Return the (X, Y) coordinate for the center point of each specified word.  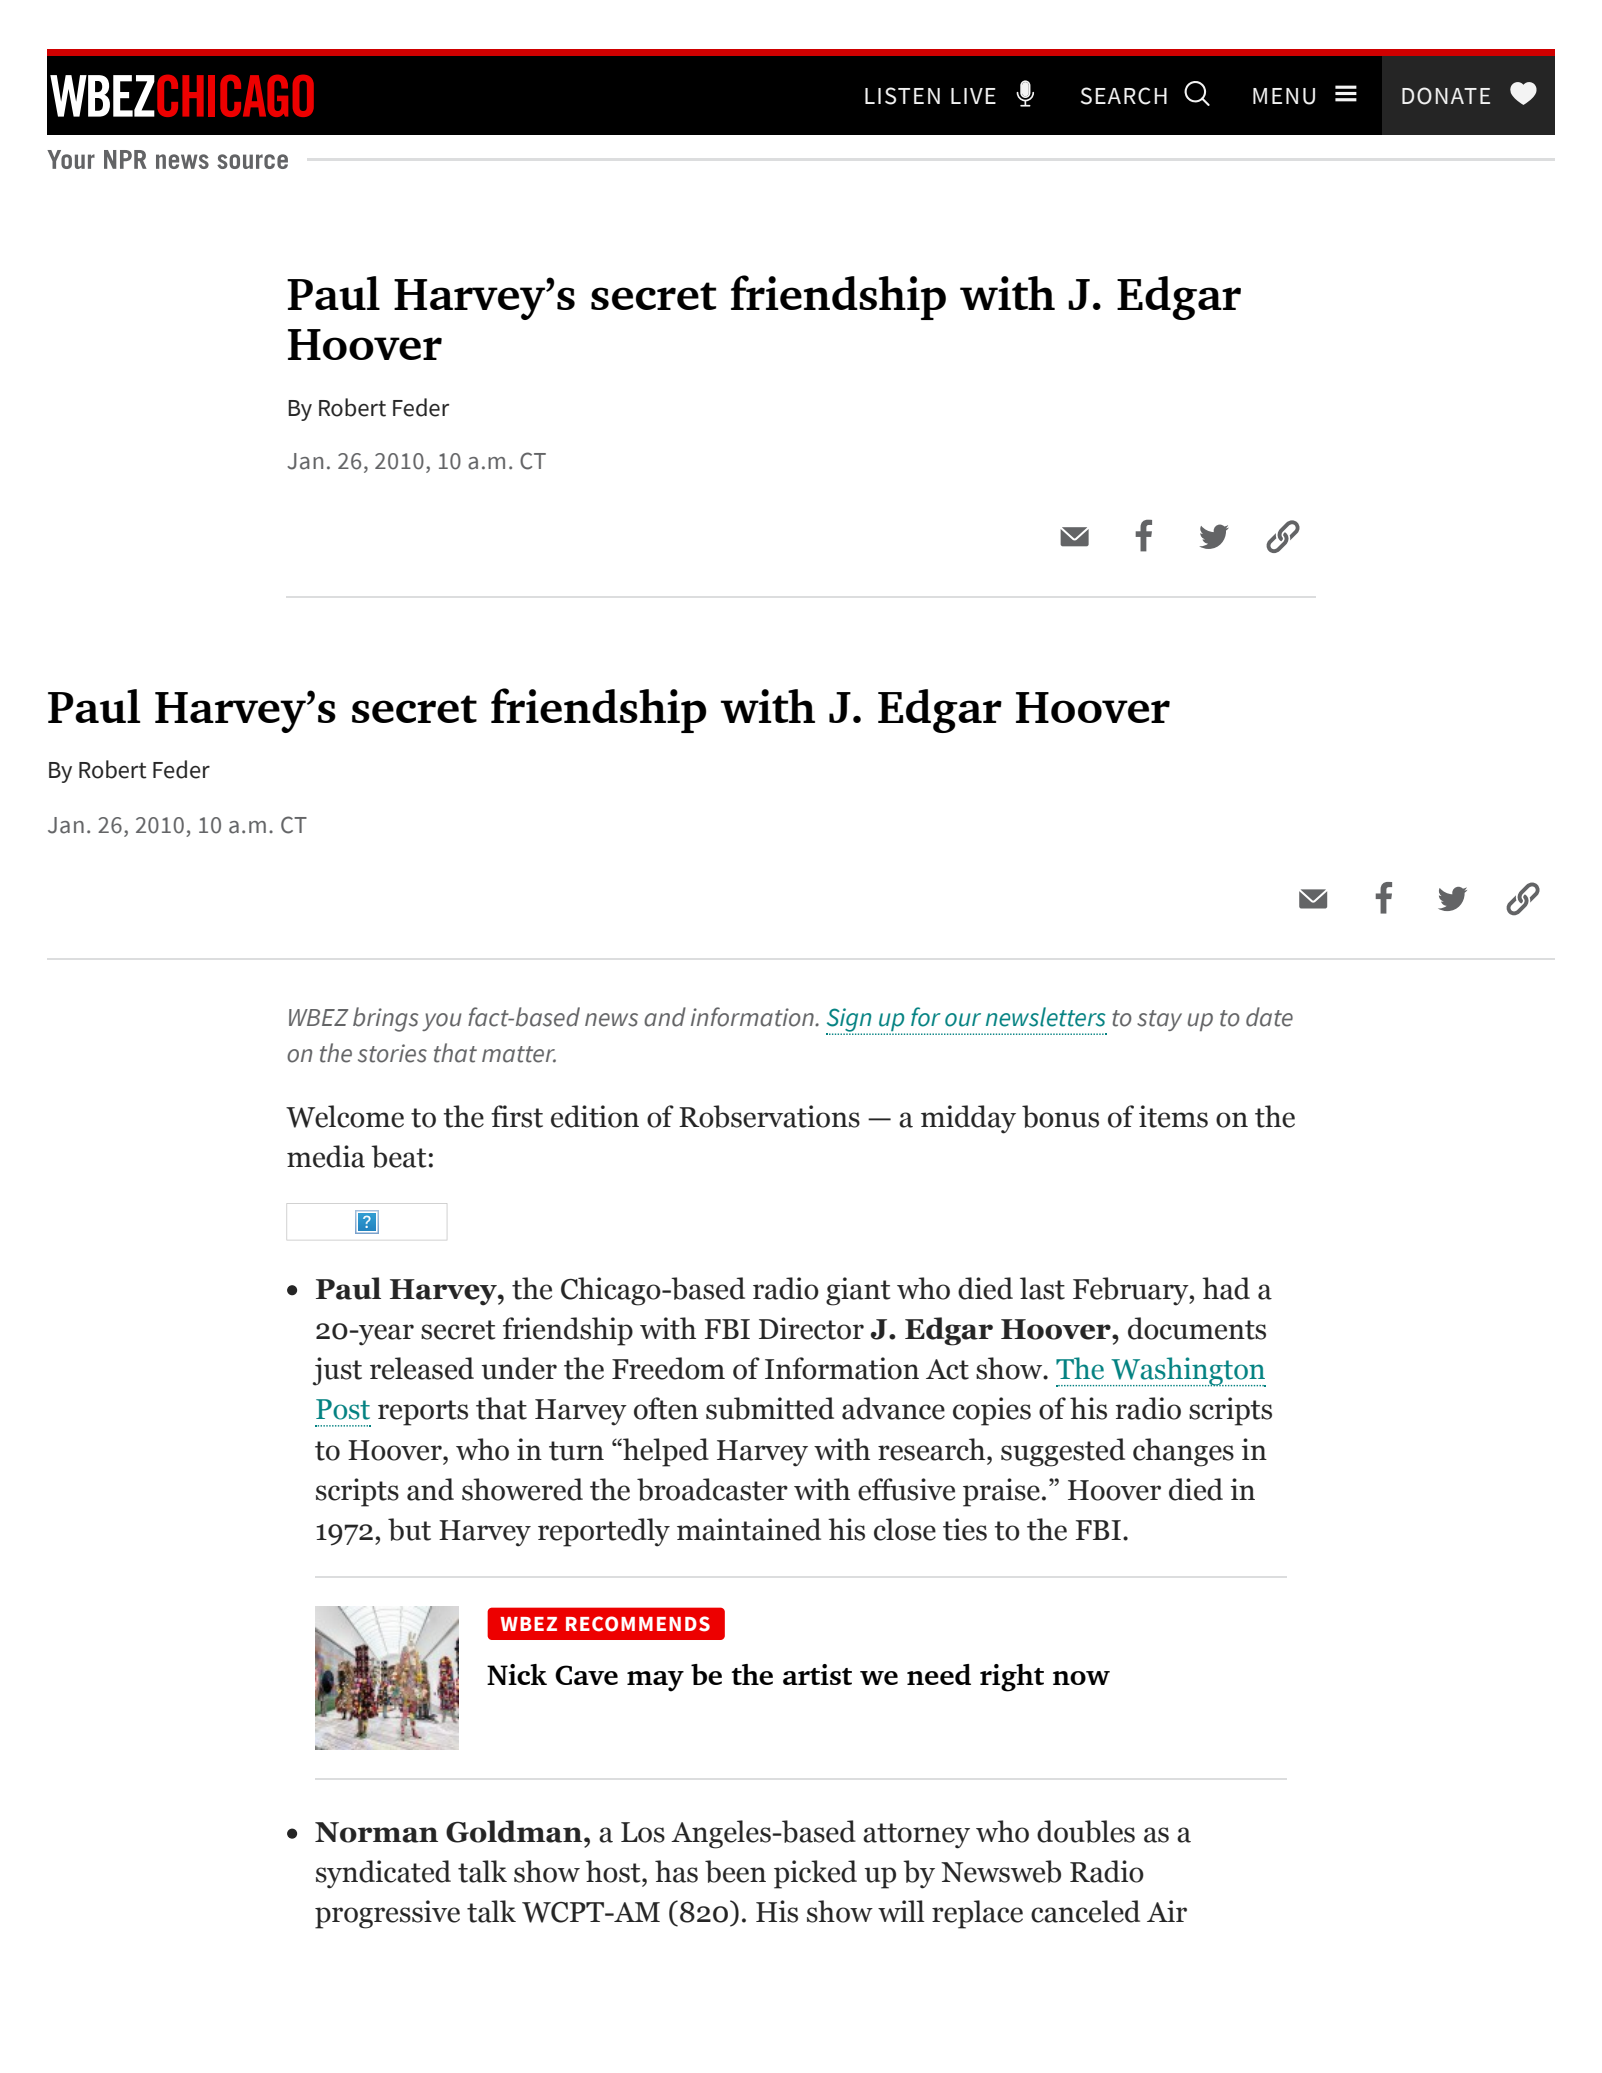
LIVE (973, 96)
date (1269, 1017)
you (442, 1022)
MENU (1284, 96)
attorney (916, 1836)
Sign (850, 1021)
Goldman (515, 1831)
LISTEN (902, 96)
